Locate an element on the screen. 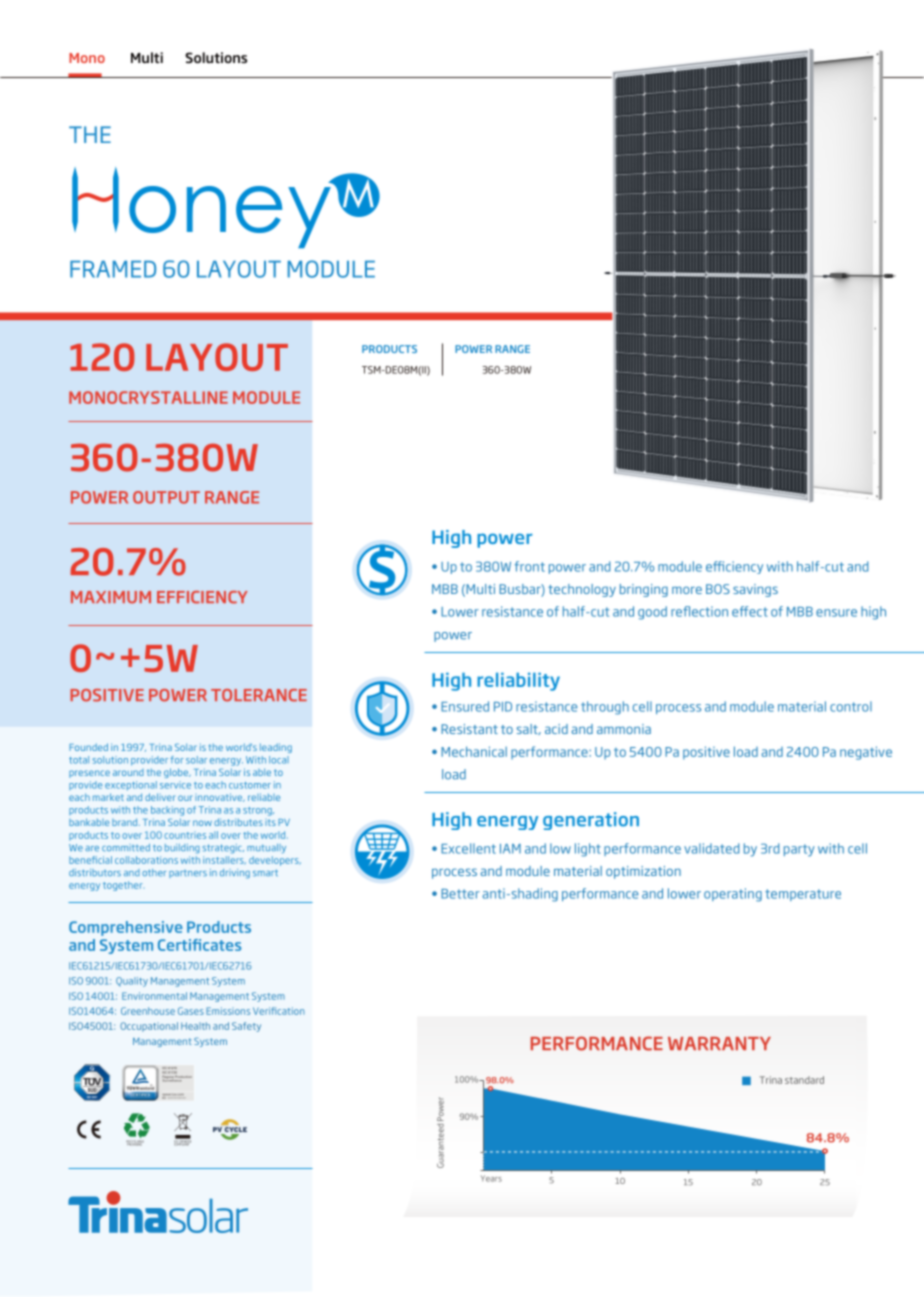 The image size is (924, 1297). partners is located at coordinates (188, 874).
